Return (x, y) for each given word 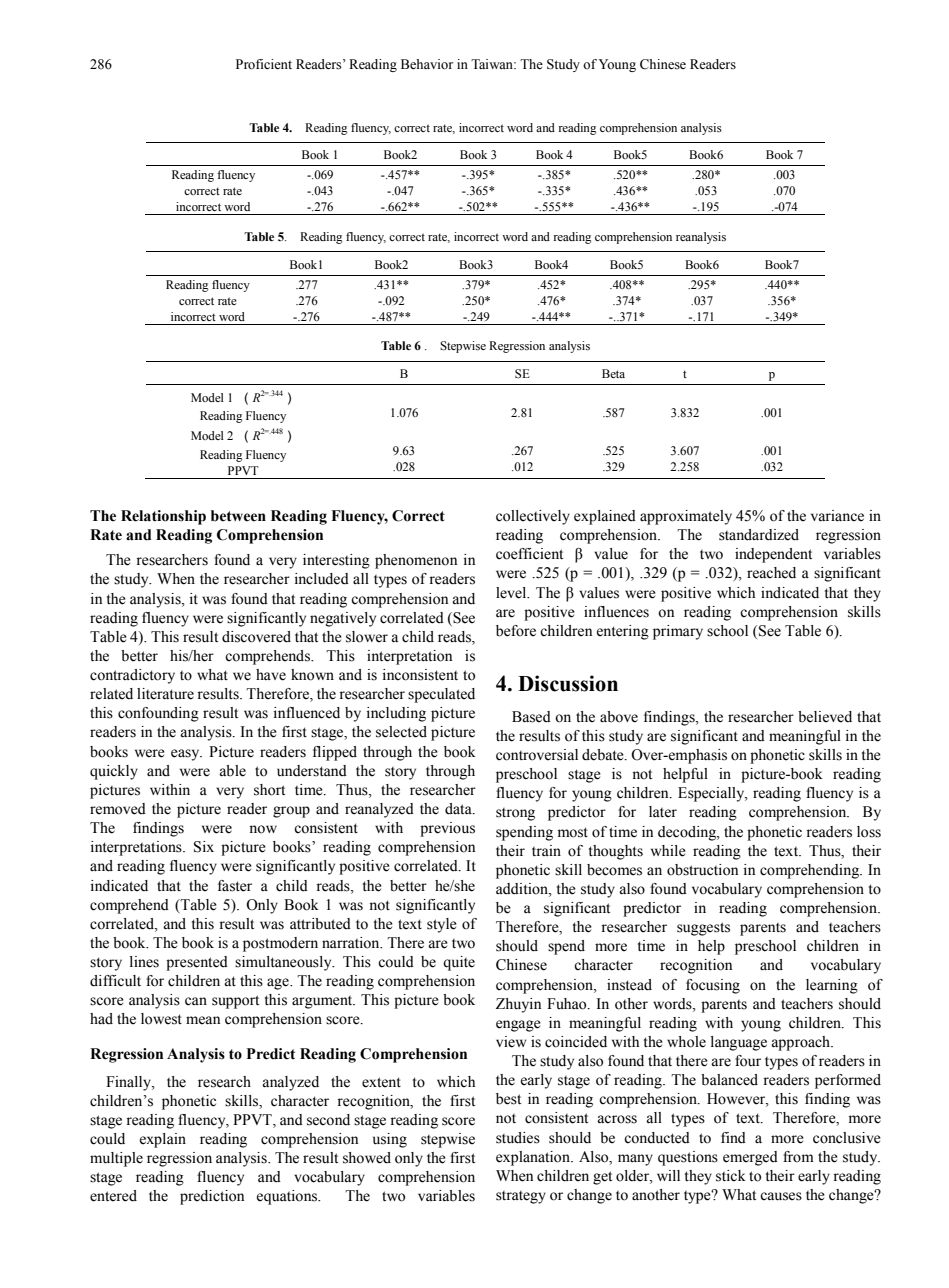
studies (518, 1138)
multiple (116, 1159)
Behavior (427, 64)
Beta (613, 373)
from (798, 1157)
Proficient (264, 64)
